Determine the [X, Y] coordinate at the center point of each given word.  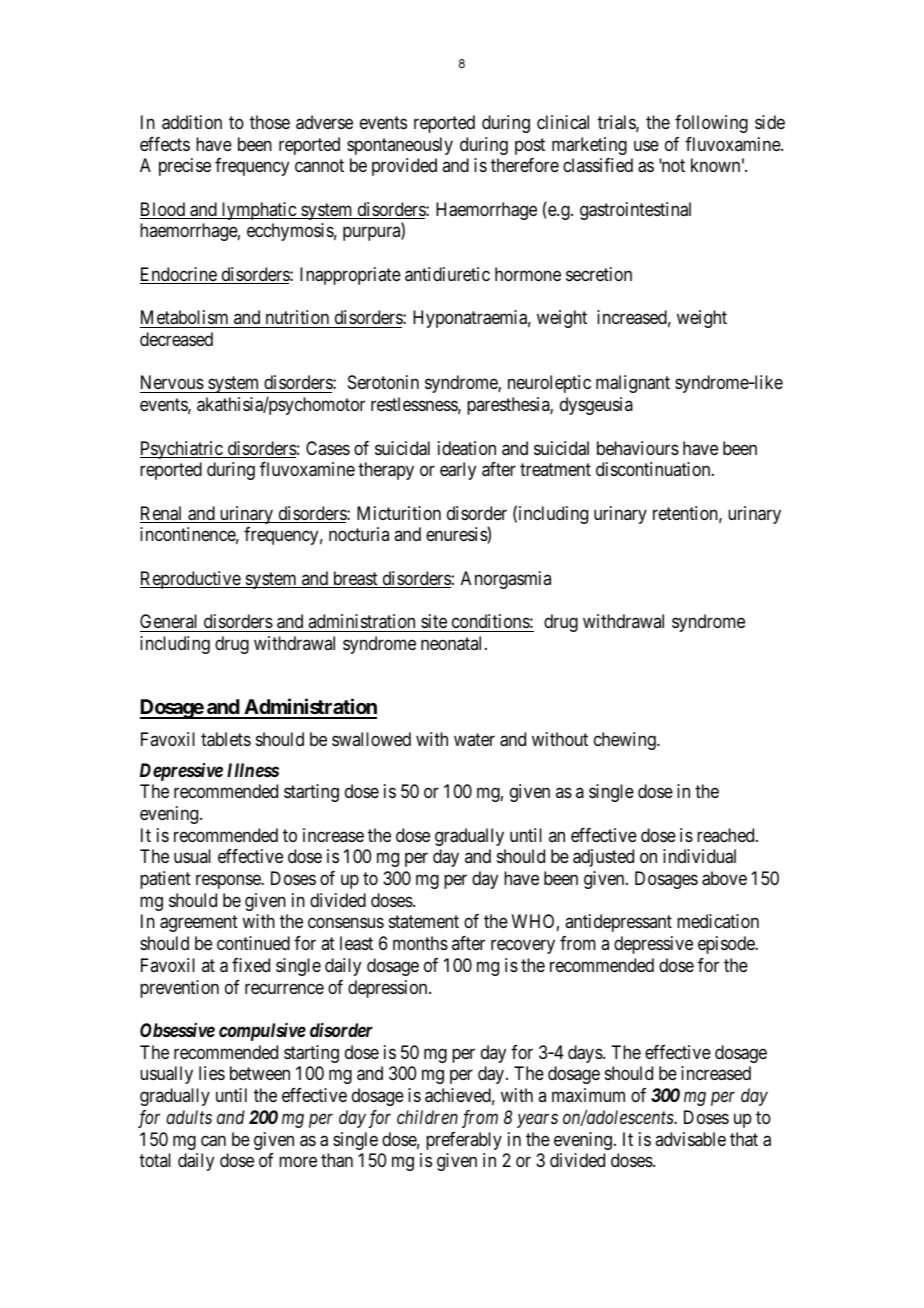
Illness [253, 770]
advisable [690, 1139]
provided [404, 167]
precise [185, 167]
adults [189, 1117]
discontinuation [654, 469]
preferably [464, 1141]
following [711, 124]
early [458, 471]
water [474, 739]
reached [727, 835]
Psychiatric [182, 450]
